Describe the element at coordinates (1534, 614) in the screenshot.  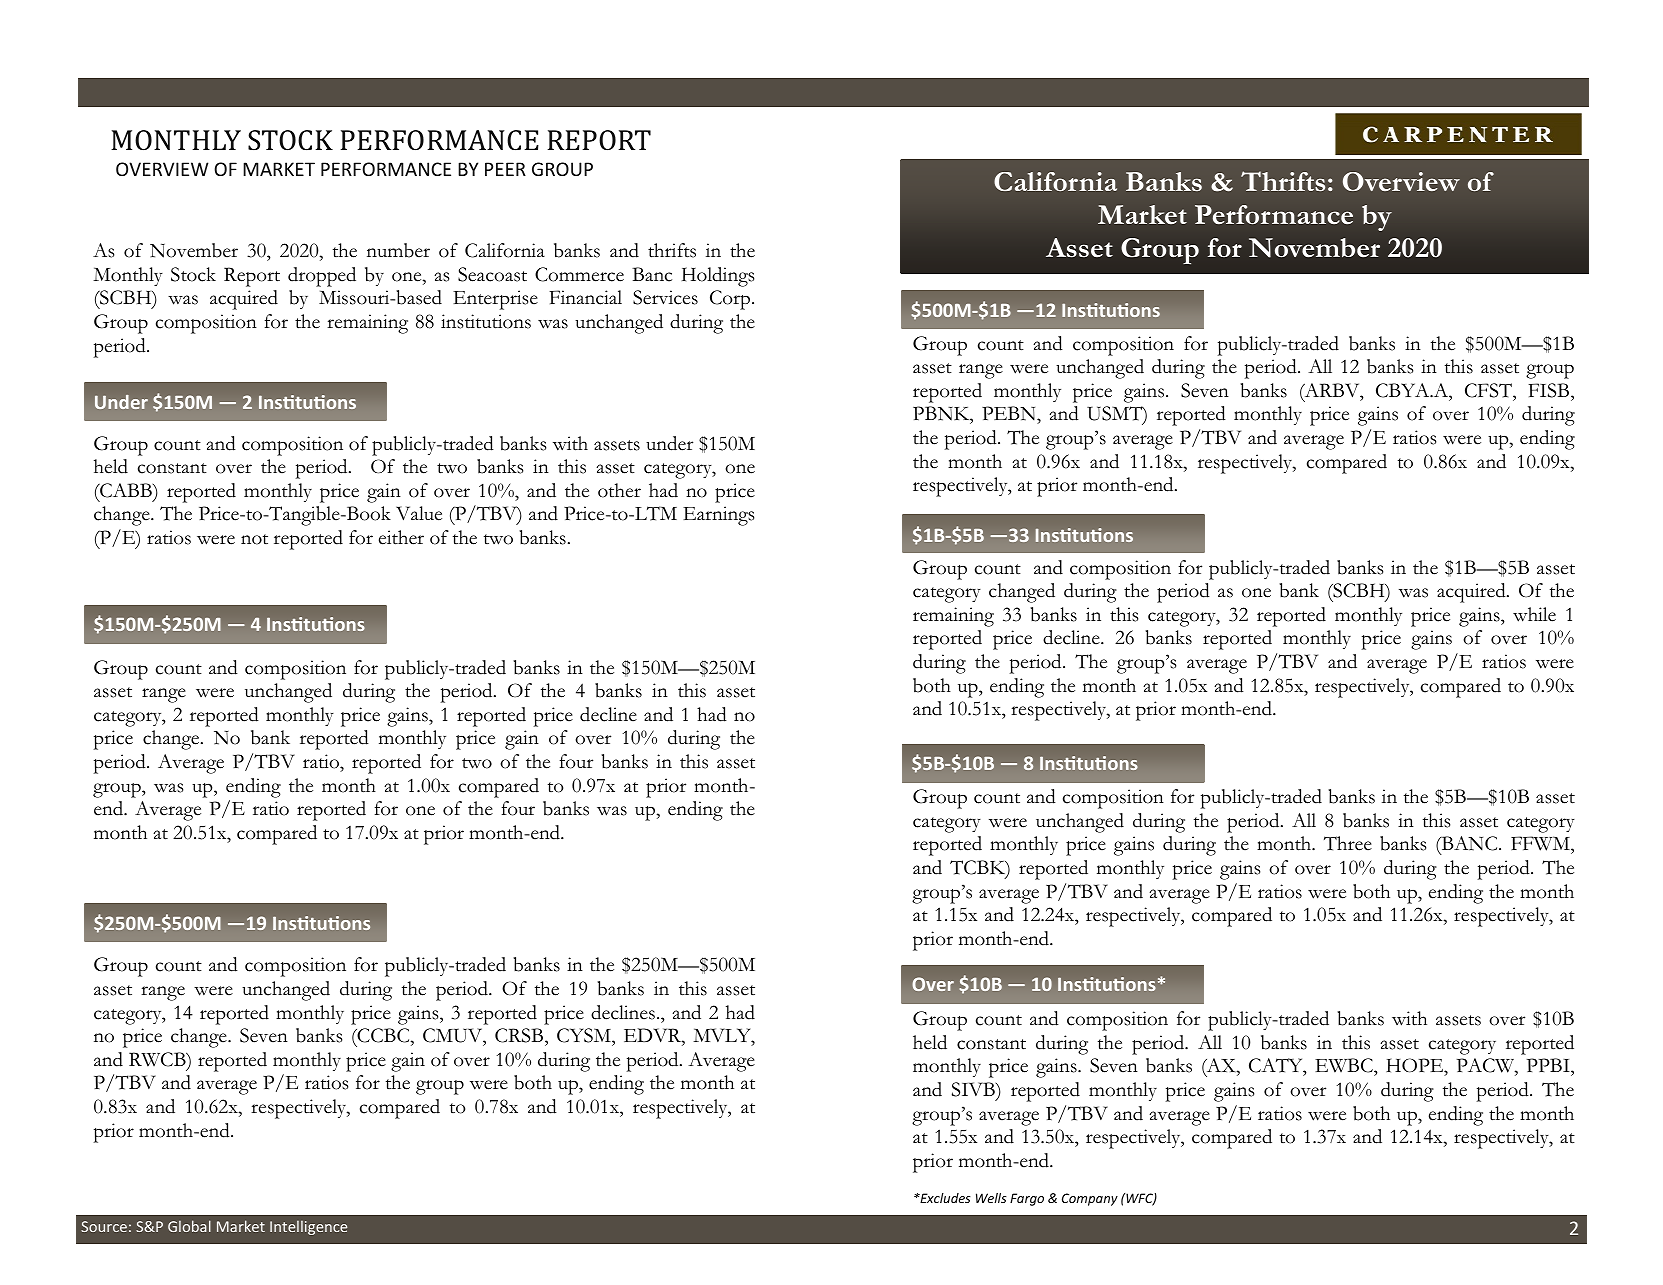
I see `while` at that location.
